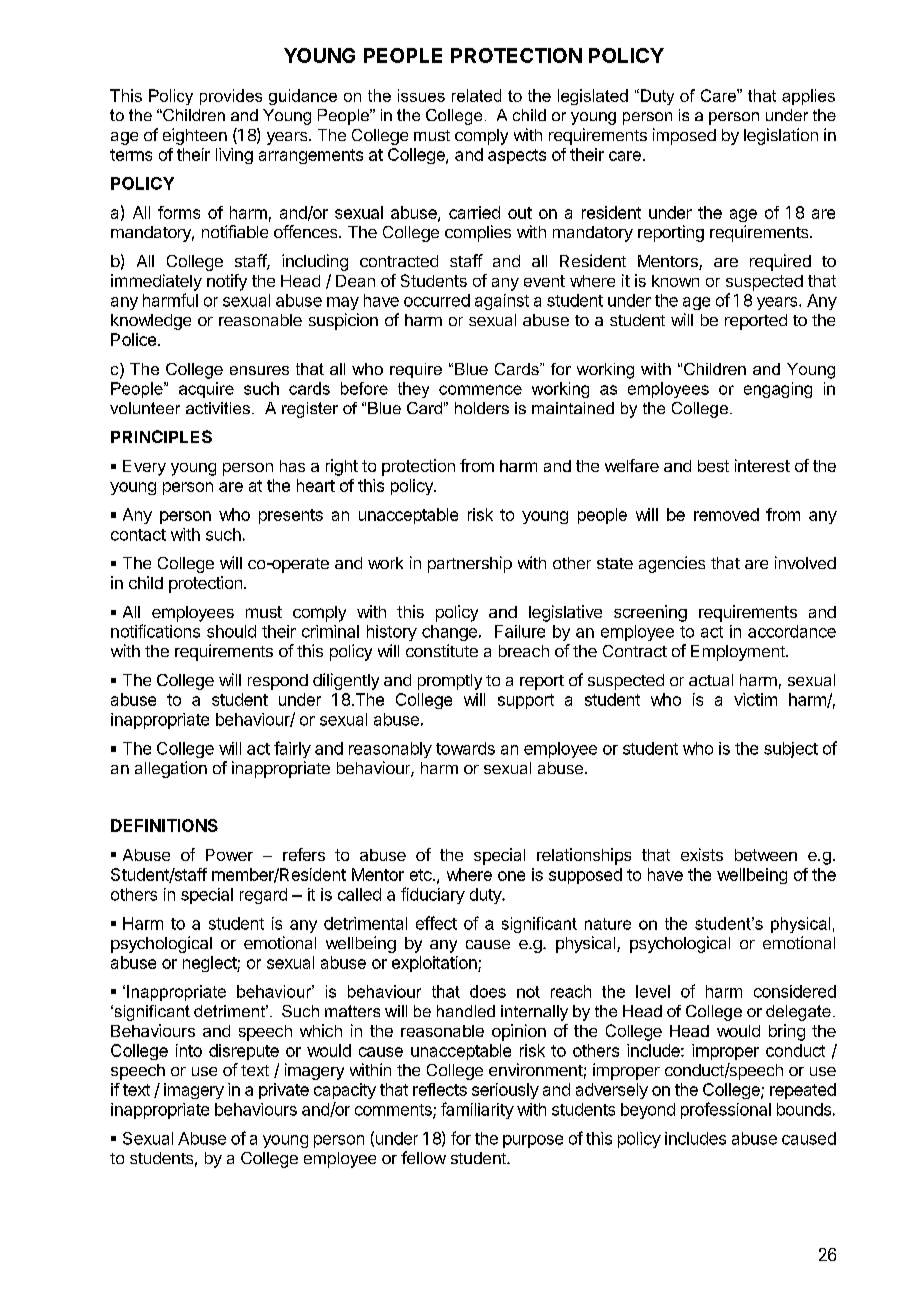  I want to click on allegation, so click(171, 769).
